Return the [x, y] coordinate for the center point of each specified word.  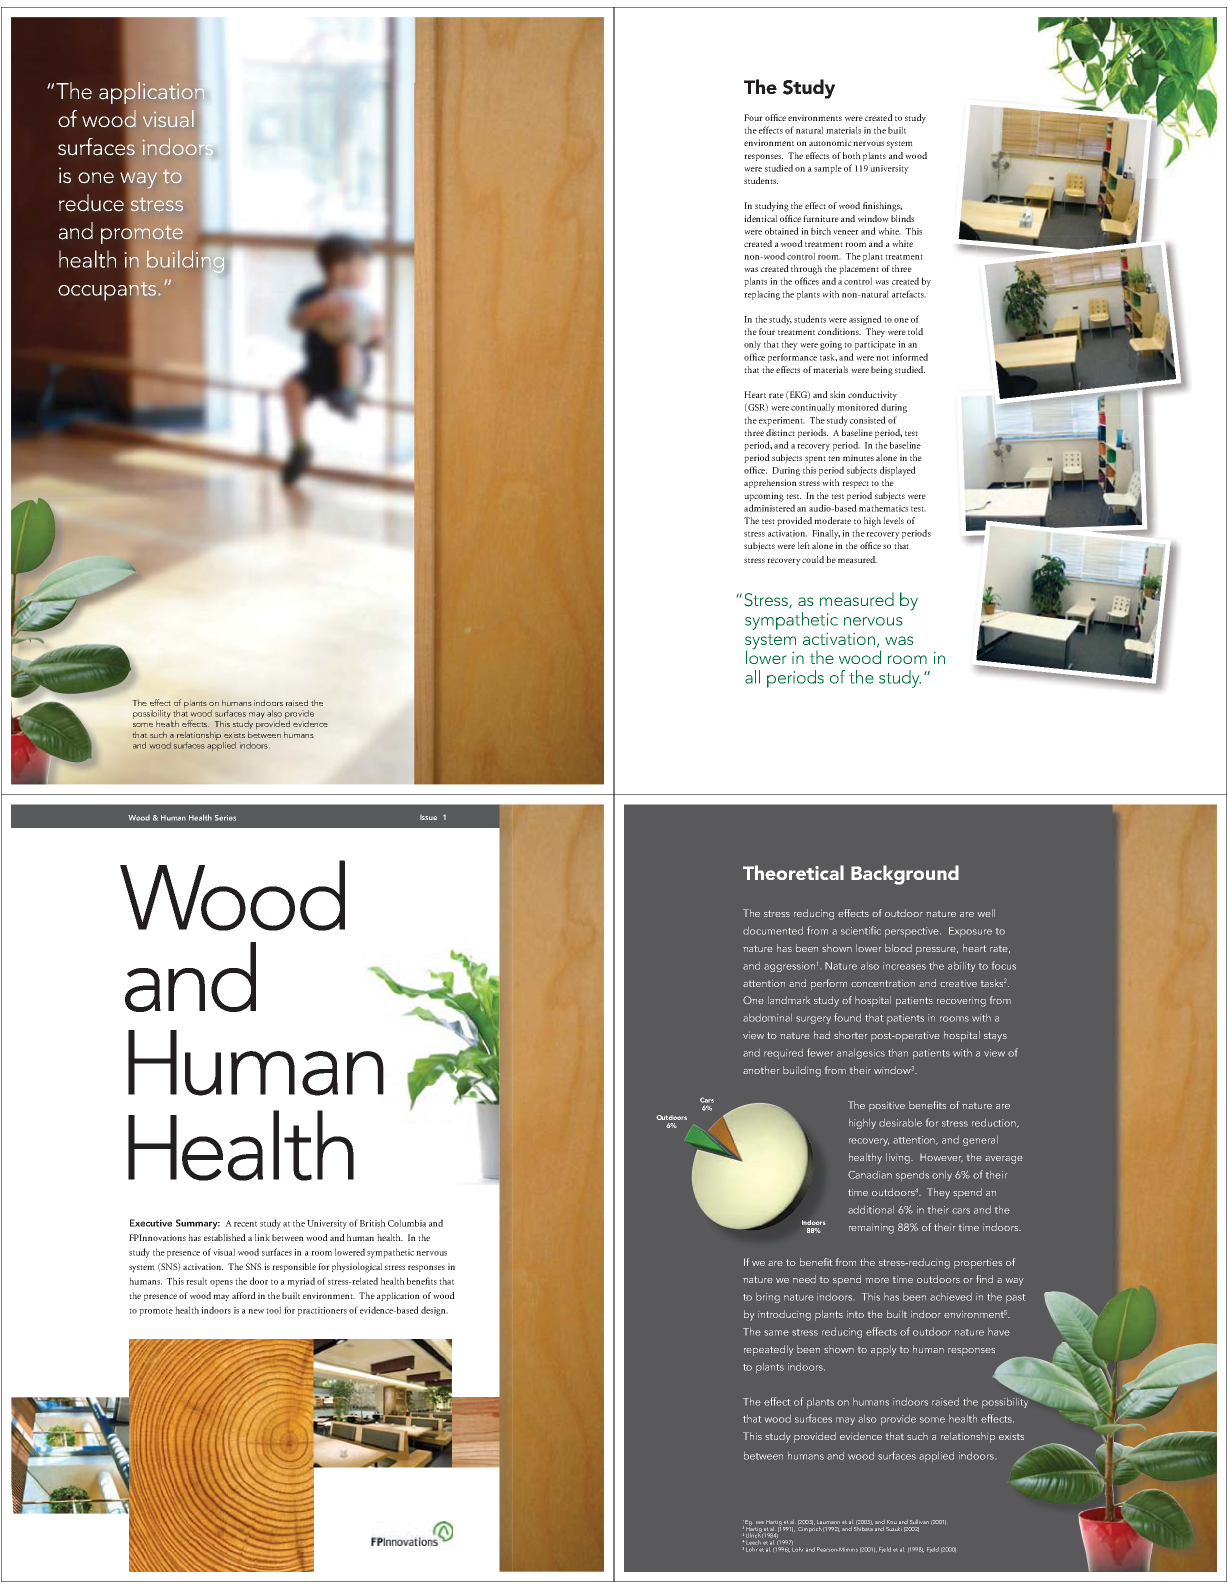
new [256, 1311]
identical [760, 218]
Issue [428, 817]
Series [225, 818]
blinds [902, 218]
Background [905, 875]
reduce [91, 203]
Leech [753, 1542]
